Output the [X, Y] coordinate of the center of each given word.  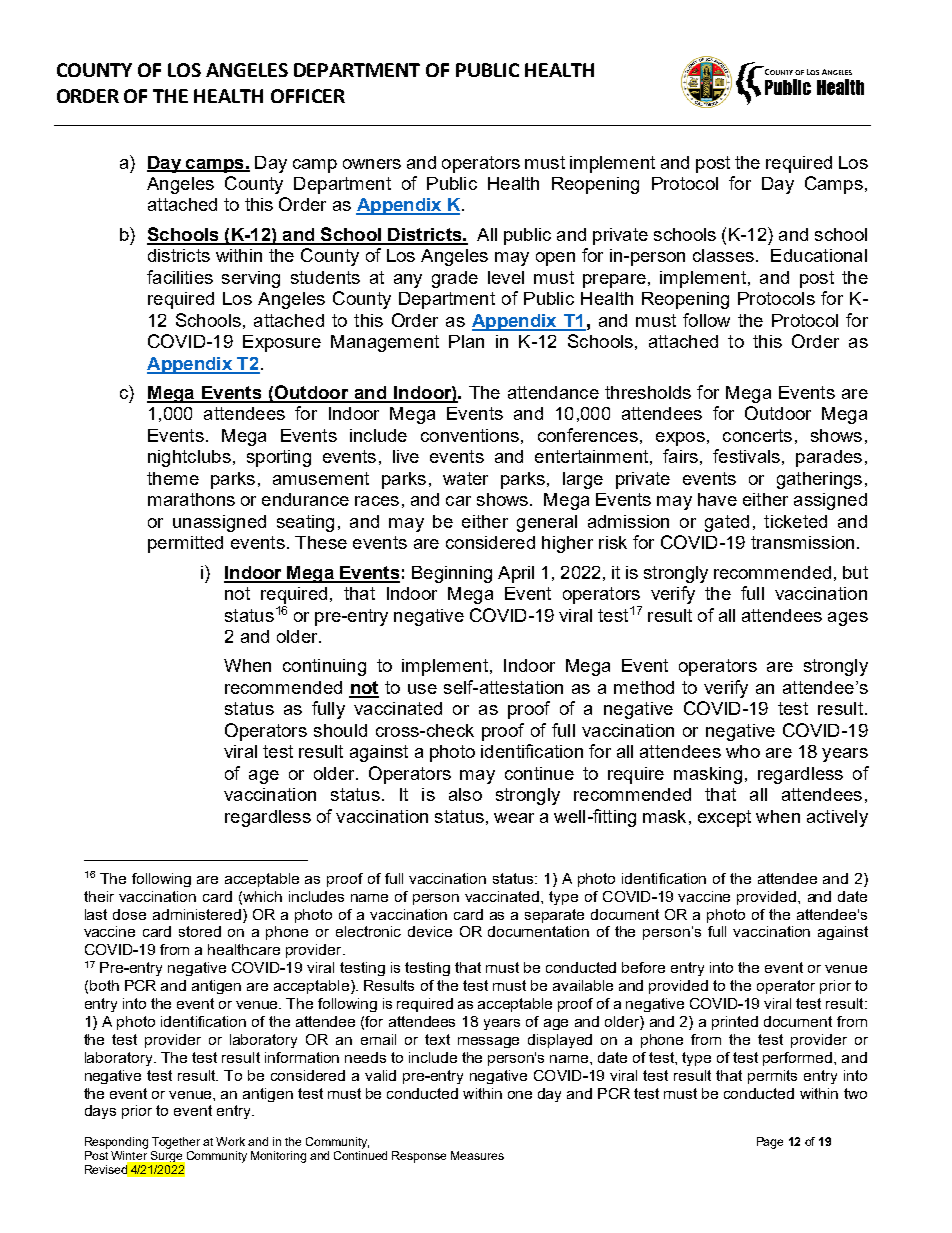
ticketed [795, 521]
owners [372, 164]
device [430, 931]
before [643, 967]
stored [200, 931]
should [340, 730]
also [465, 794]
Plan [466, 341]
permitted [185, 544]
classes [723, 255]
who [743, 751]
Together [176, 1143]
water [465, 478]
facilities [180, 277]
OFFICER [308, 96]
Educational [819, 255]
